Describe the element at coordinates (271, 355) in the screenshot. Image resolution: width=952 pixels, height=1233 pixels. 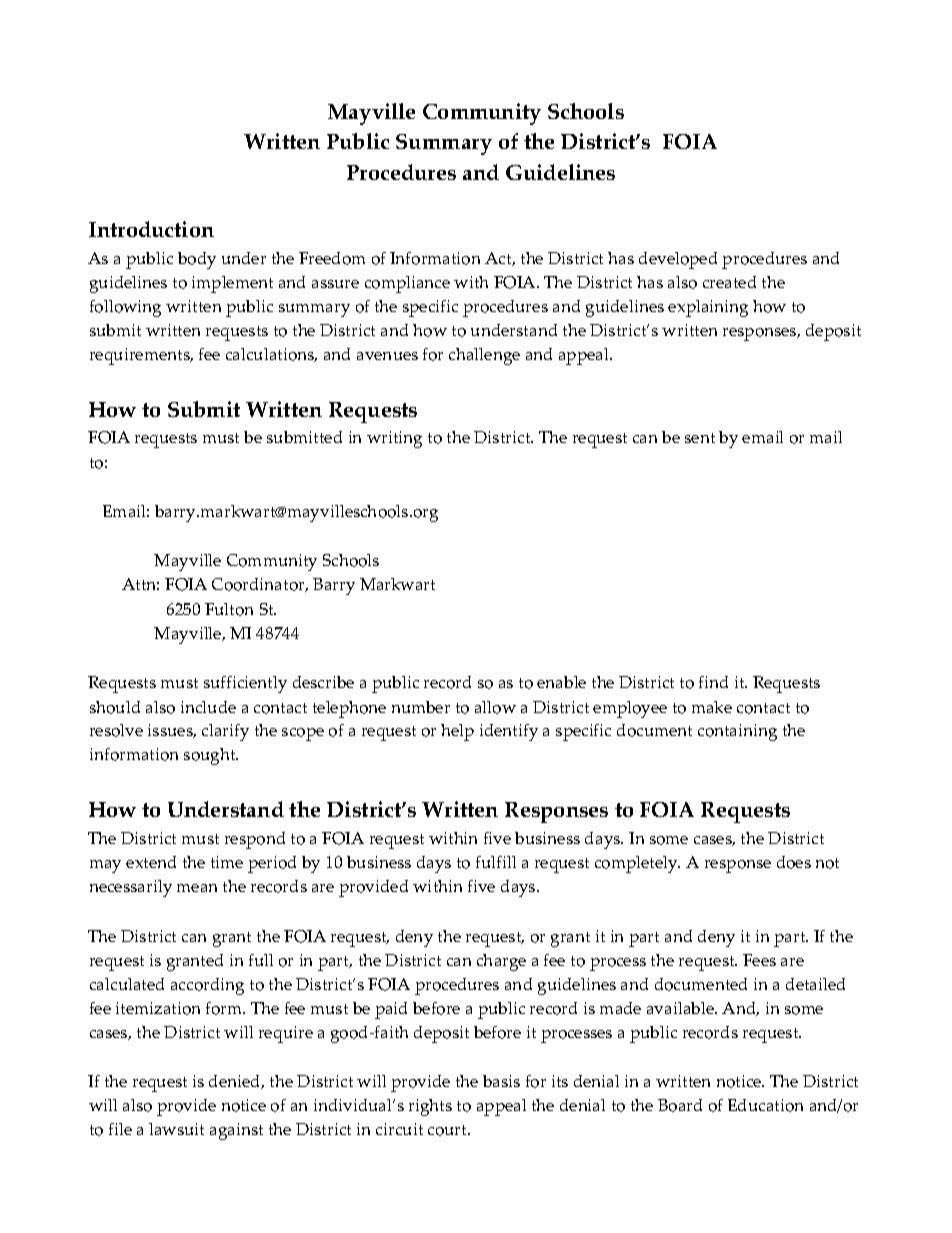
I see `calculations` at that location.
